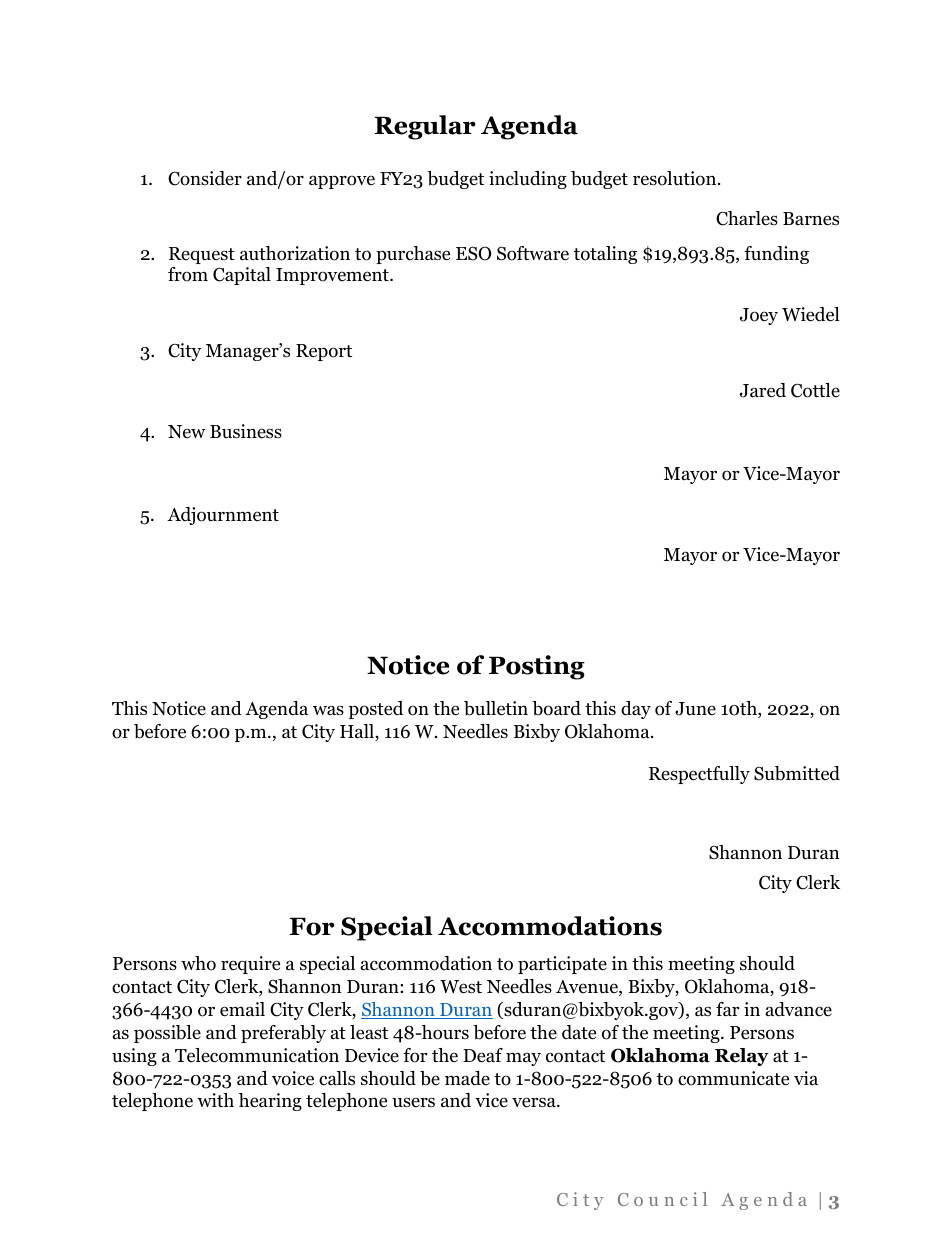 The width and height of the page is (952, 1233). What do you see at coordinates (461, 987) in the page?
I see `West` at bounding box center [461, 987].
